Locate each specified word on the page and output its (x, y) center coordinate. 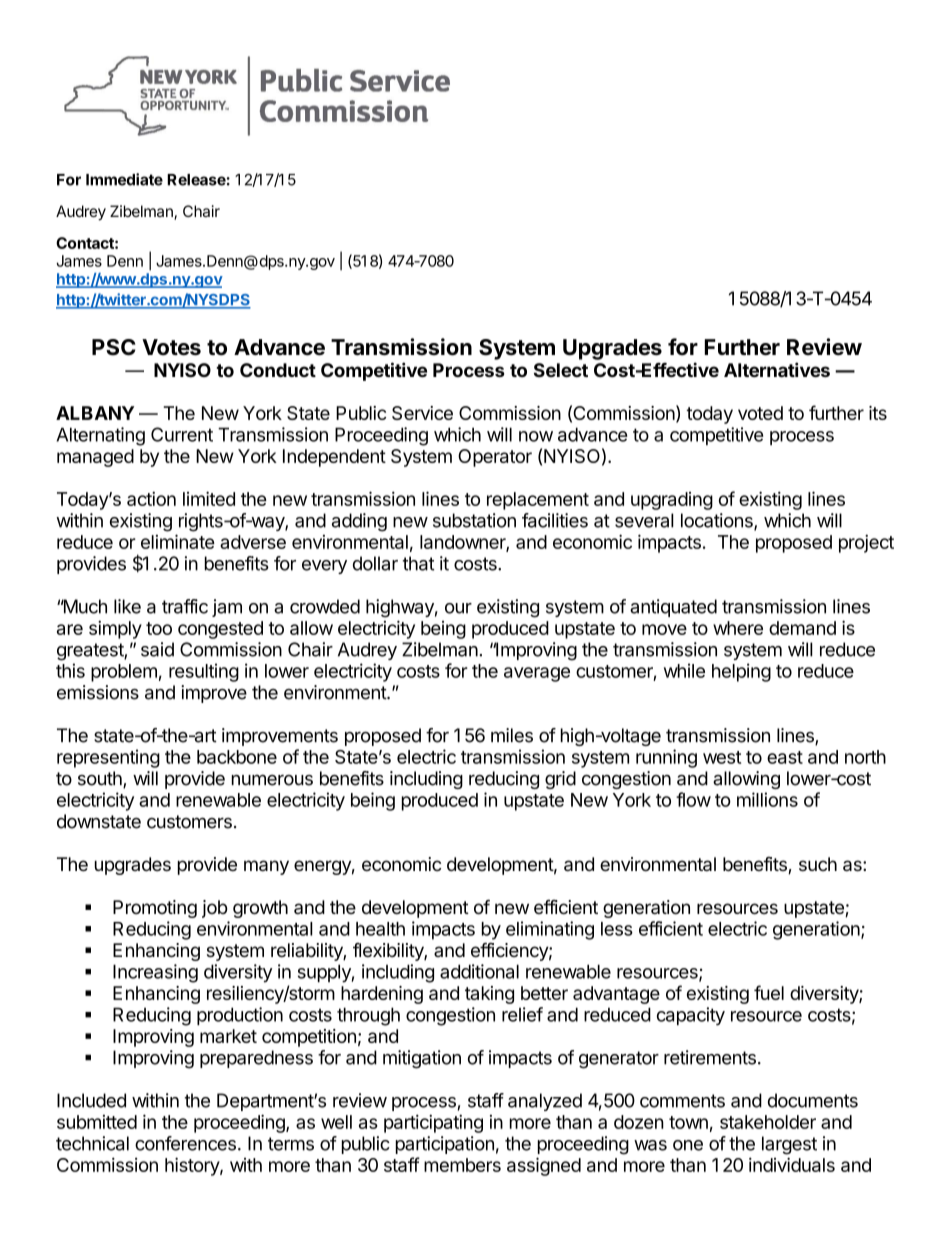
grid (560, 780)
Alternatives (777, 369)
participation (445, 1145)
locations (718, 521)
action (151, 498)
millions (767, 799)
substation (474, 520)
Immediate (124, 179)
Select (561, 370)
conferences (185, 1143)
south (101, 779)
